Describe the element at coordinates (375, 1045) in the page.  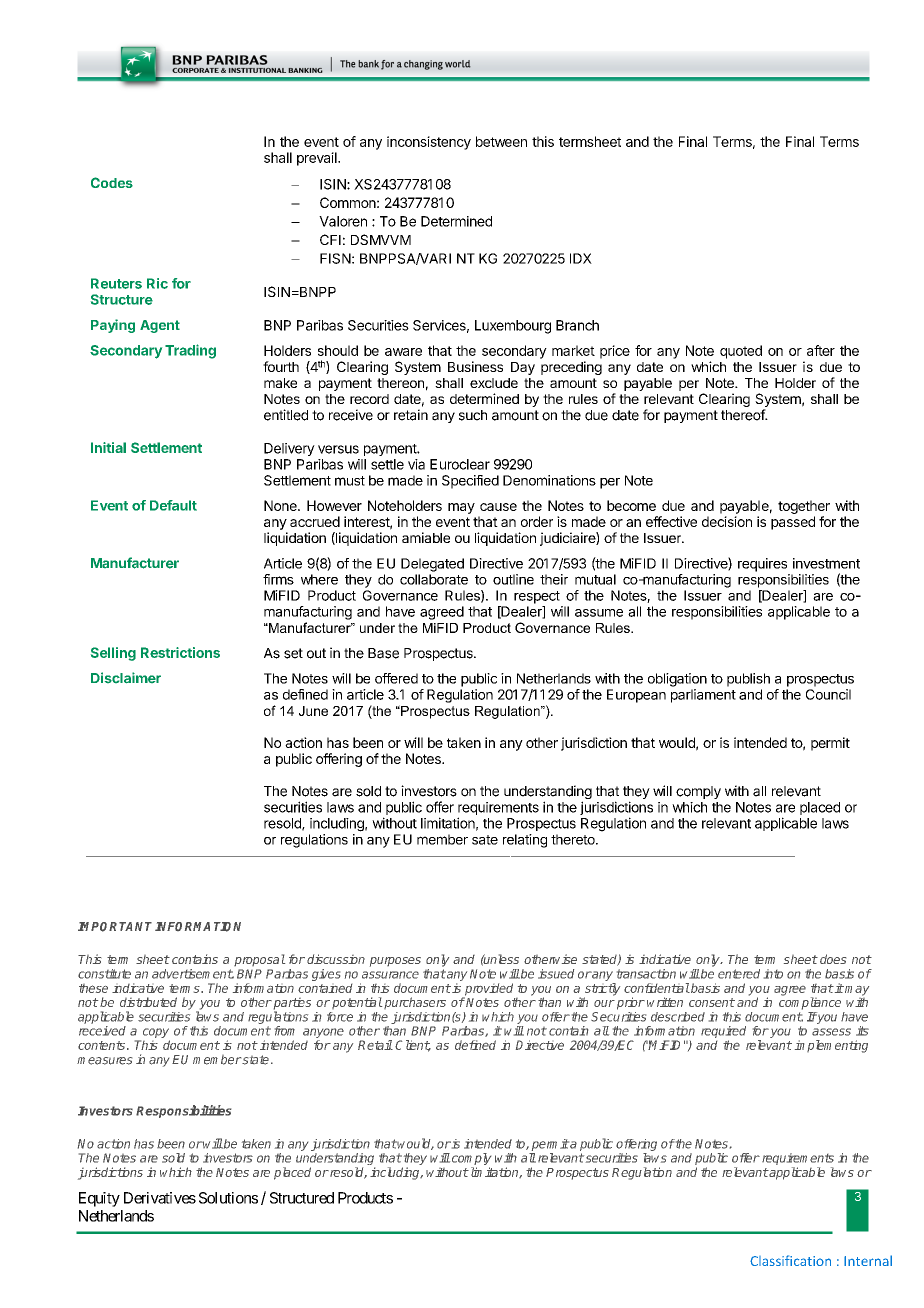
I see `Retail` at that location.
